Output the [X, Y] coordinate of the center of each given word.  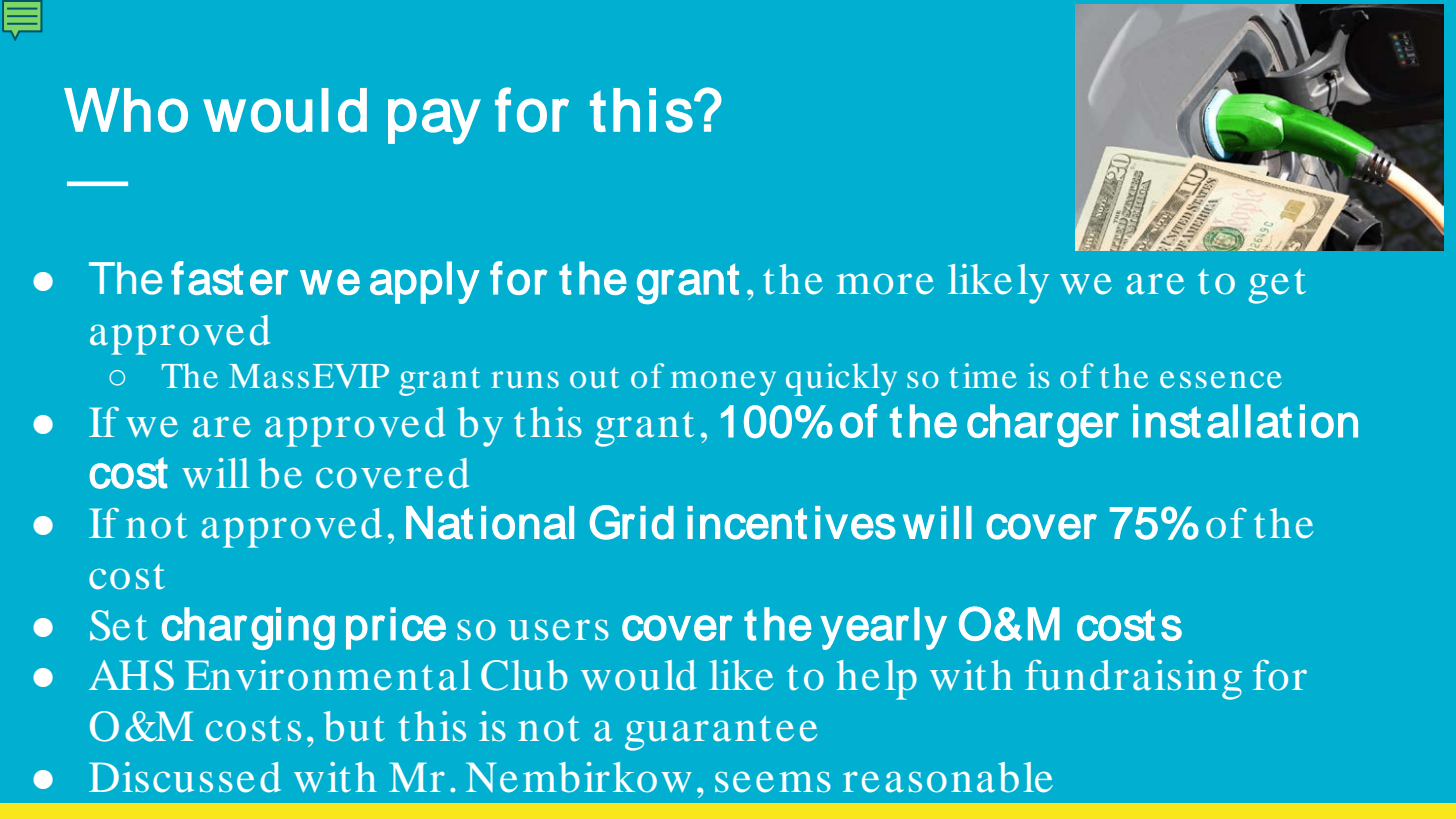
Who [126, 110]
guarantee [721, 733]
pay [434, 121]
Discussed [185, 777]
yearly [883, 628]
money [723, 383]
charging [248, 628]
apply [425, 282]
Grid [631, 522]
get [1277, 286]
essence [1221, 379]
